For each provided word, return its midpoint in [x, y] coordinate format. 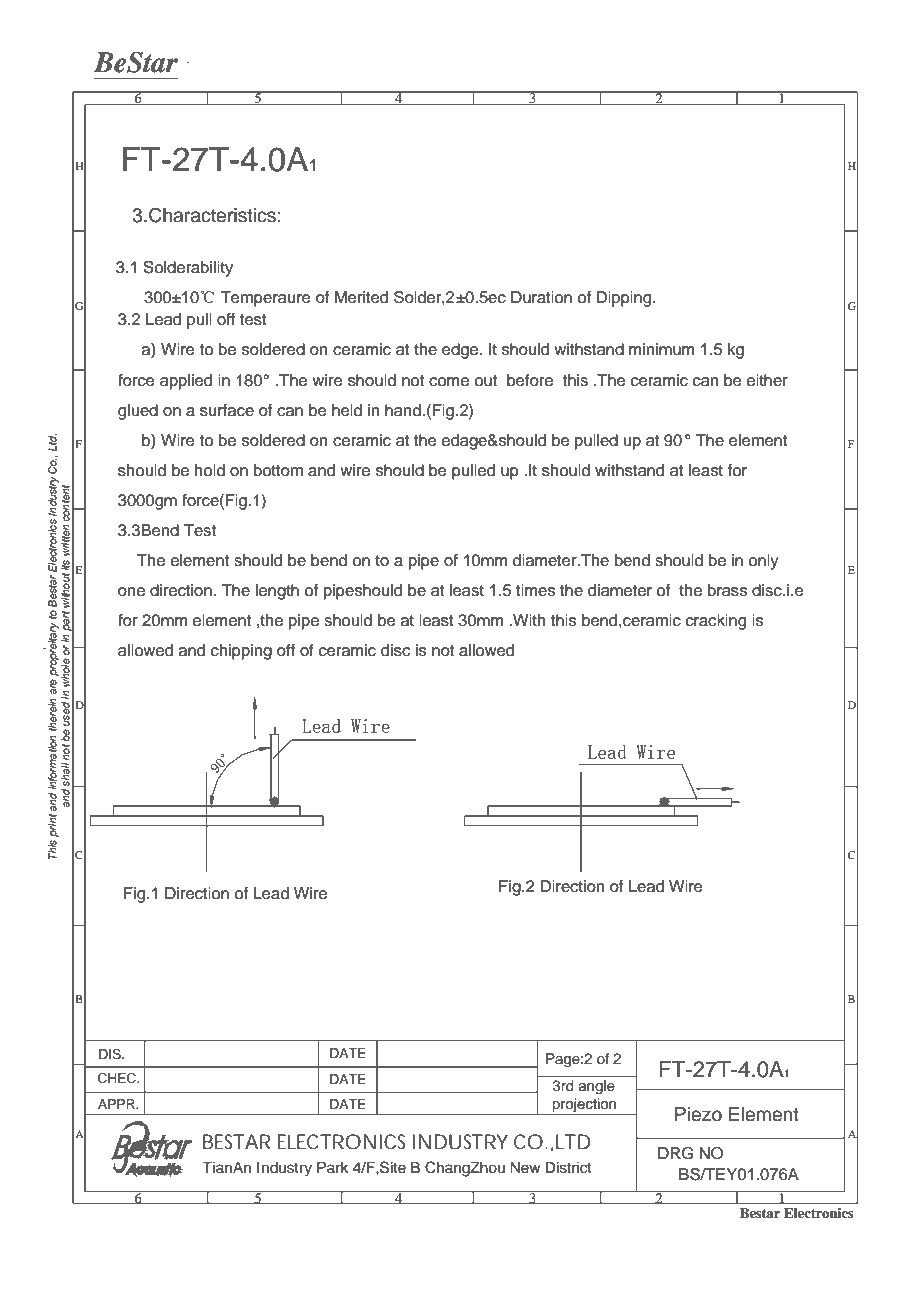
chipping [241, 652]
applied [186, 382]
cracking [716, 622]
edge [461, 351]
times [535, 590]
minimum [661, 349]
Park [333, 1167]
